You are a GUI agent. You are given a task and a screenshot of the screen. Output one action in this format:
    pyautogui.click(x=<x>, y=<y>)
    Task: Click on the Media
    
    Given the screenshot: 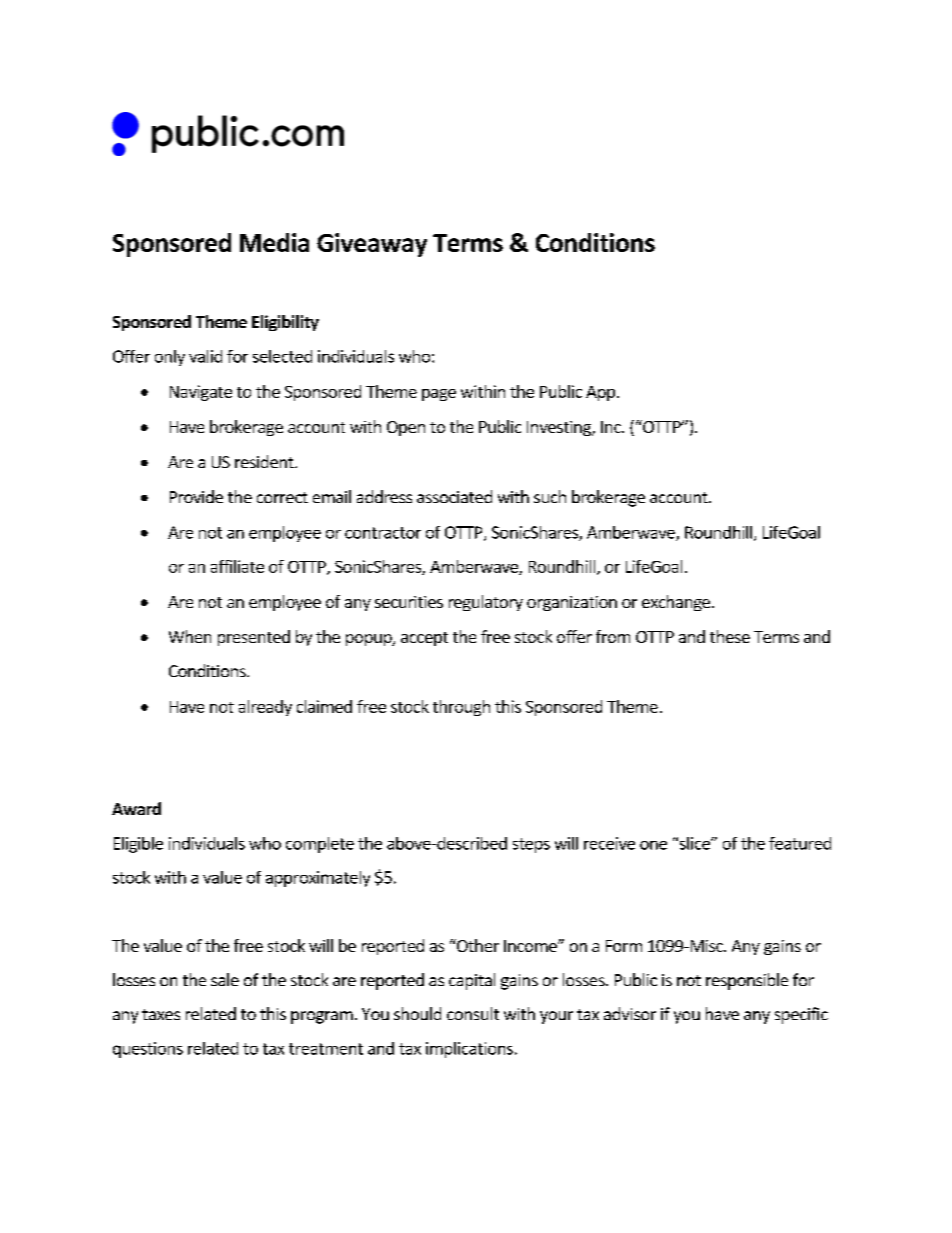 What is the action you would take?
    pyautogui.click(x=274, y=242)
